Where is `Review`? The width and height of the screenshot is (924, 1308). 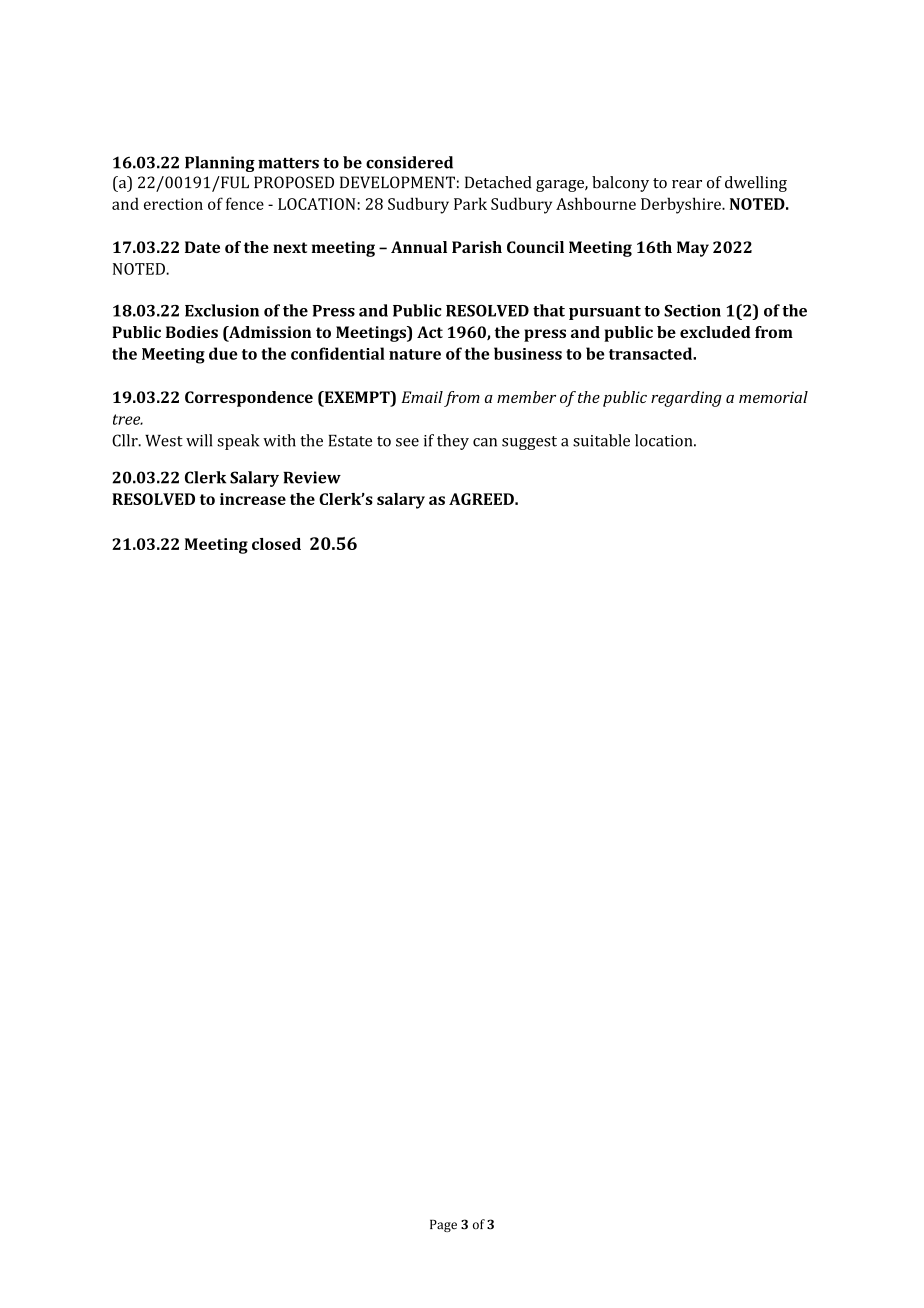 Review is located at coordinates (312, 477).
